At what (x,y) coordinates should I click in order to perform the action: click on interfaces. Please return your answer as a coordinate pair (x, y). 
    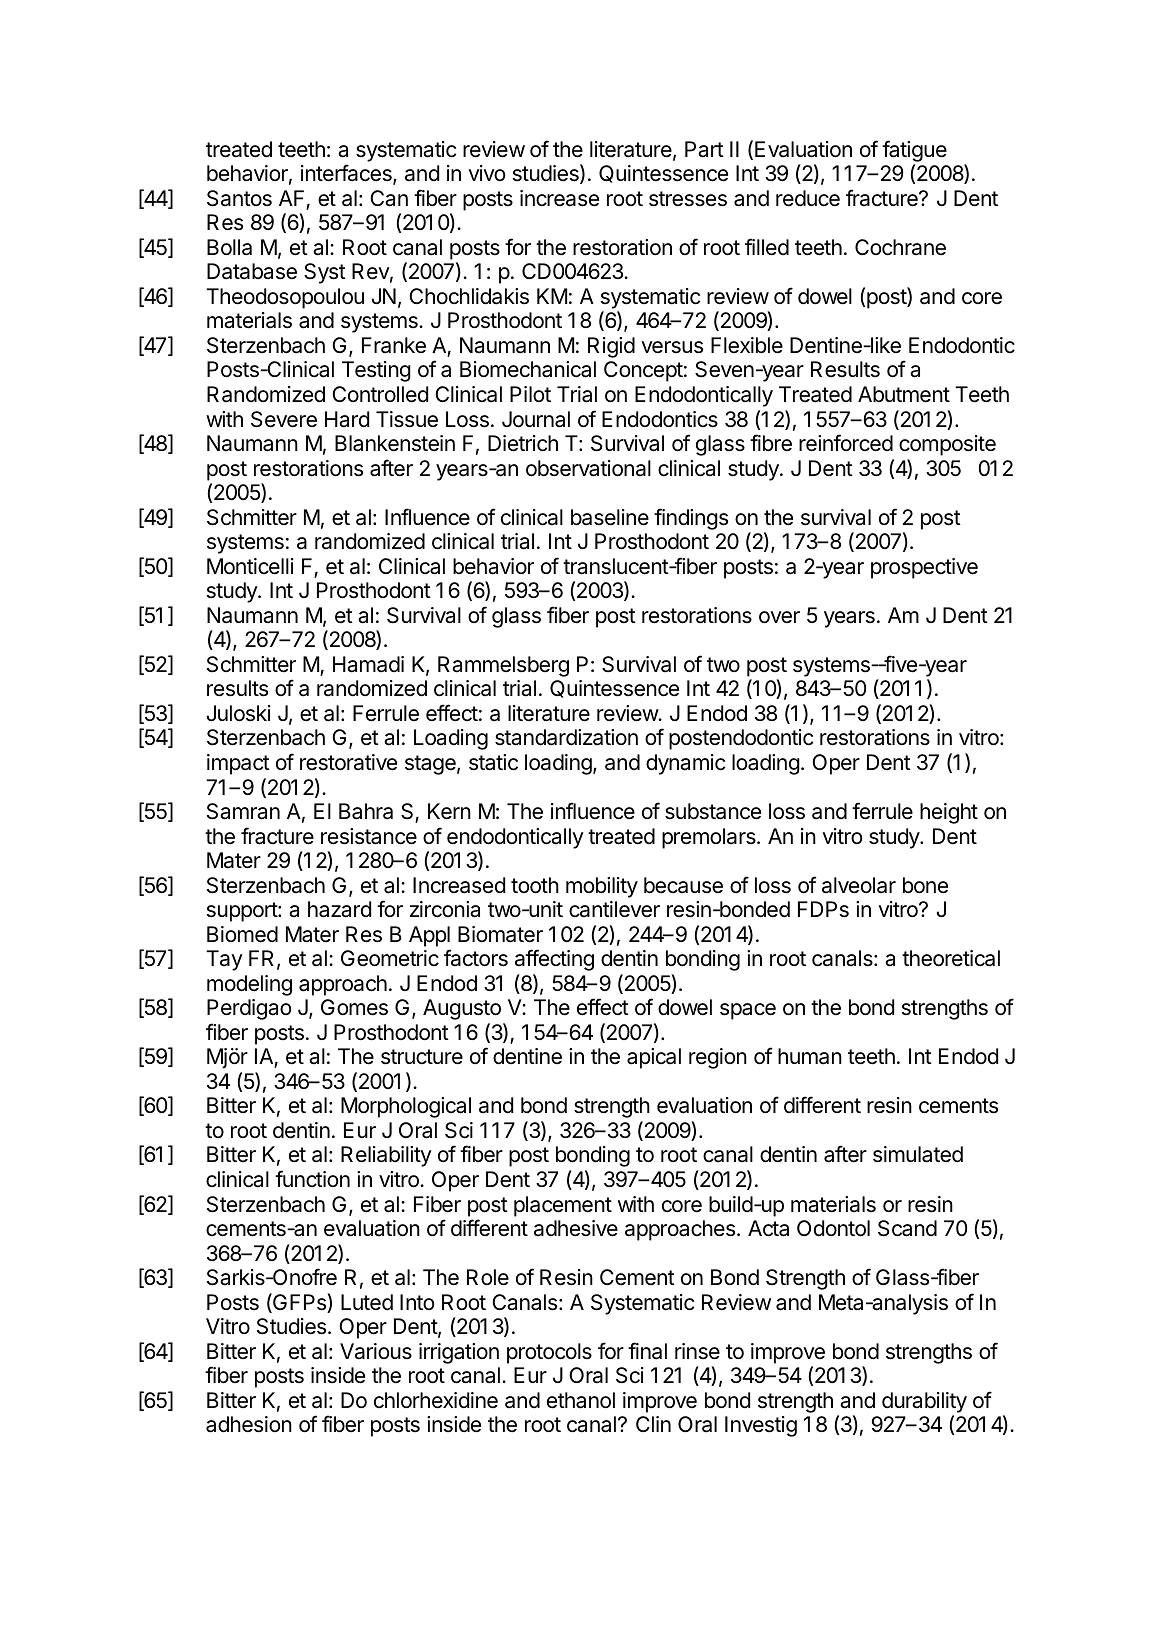
    Looking at the image, I should click on (347, 174).
